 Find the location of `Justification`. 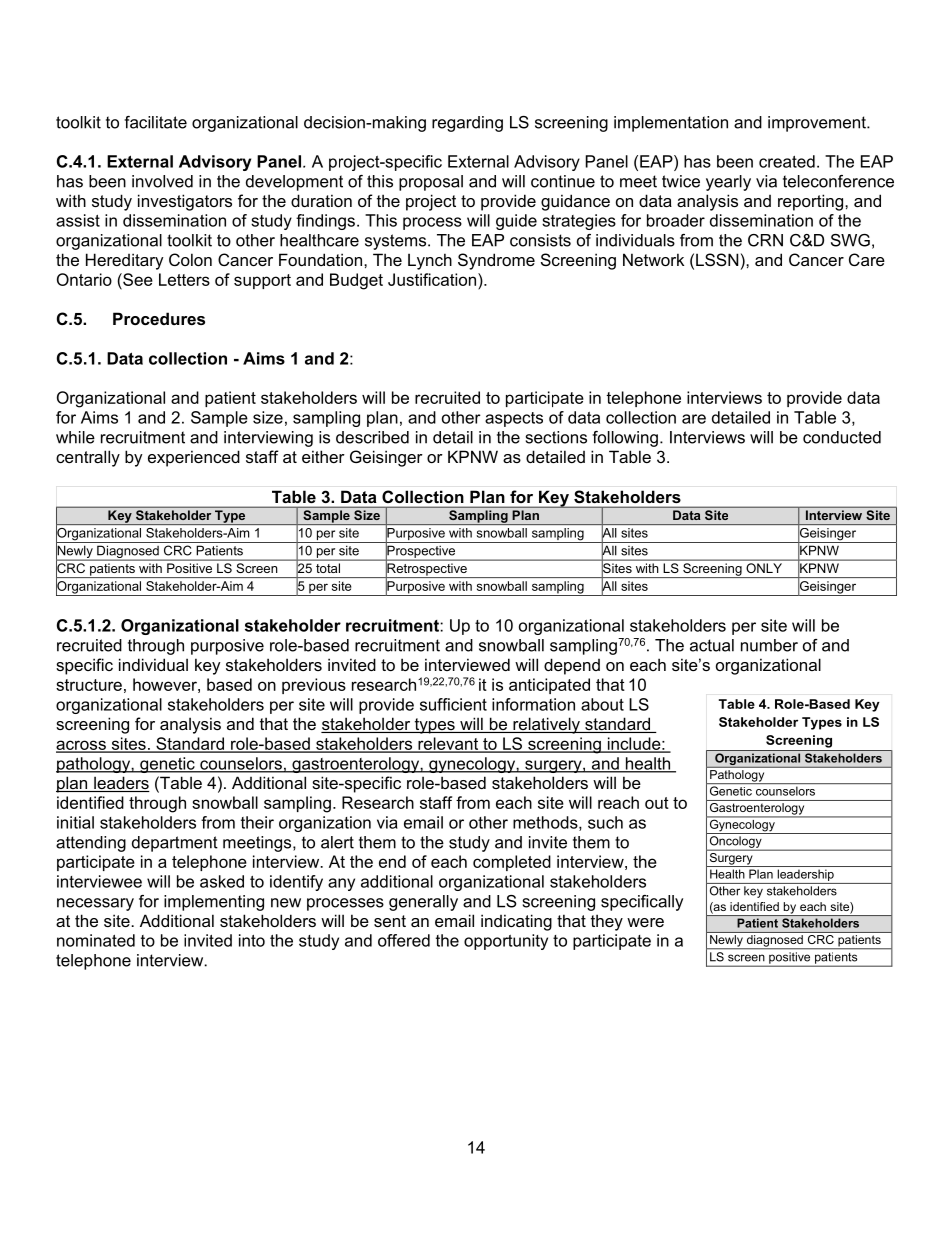

Justification is located at coordinates (433, 279).
